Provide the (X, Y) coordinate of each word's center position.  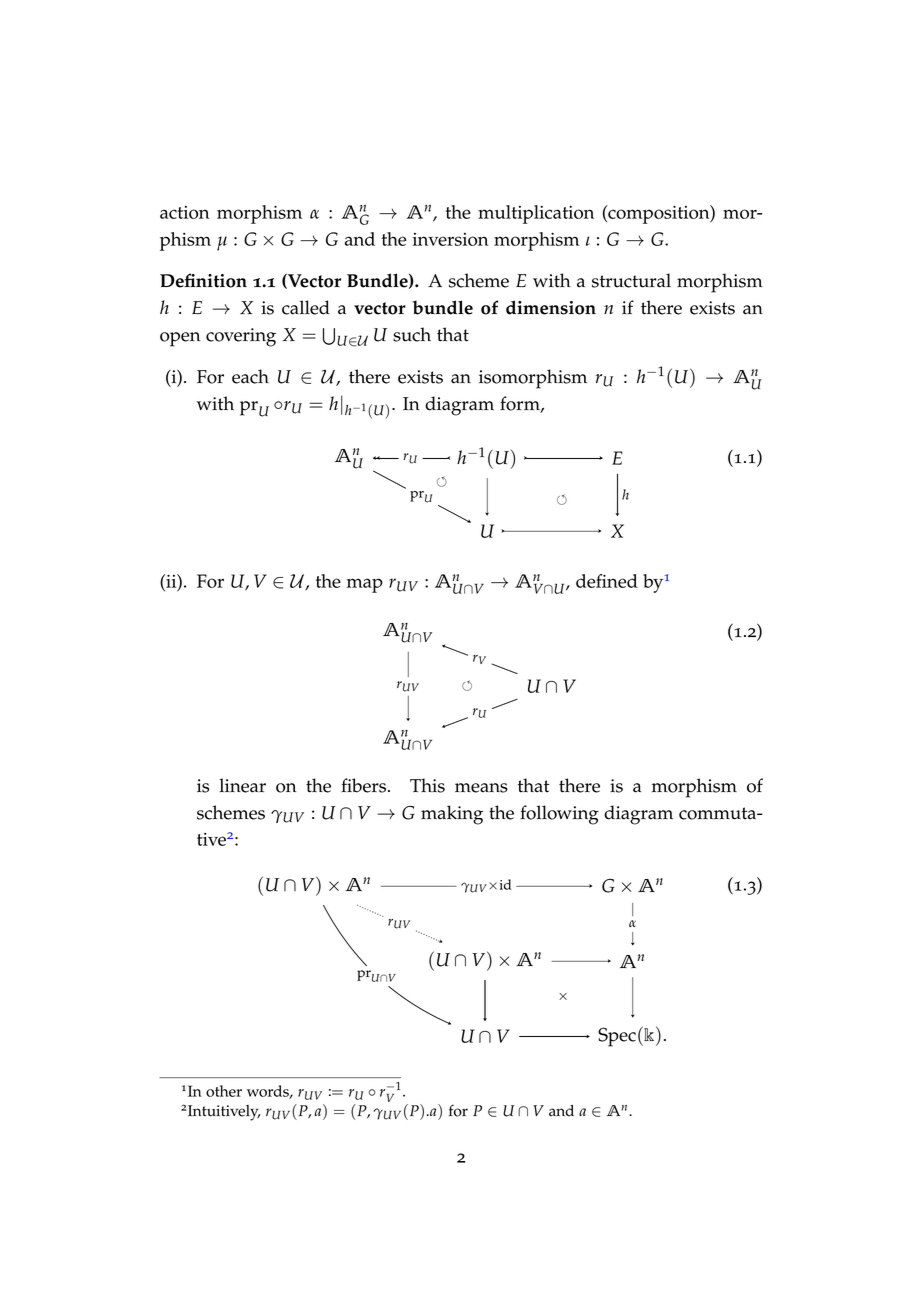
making (452, 815)
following (559, 815)
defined (607, 581)
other (224, 1091)
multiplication (536, 214)
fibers (365, 785)
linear (242, 785)
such (412, 334)
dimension (551, 307)
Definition (203, 280)
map (365, 585)
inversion (450, 239)
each (250, 376)
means (481, 788)
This (427, 785)
